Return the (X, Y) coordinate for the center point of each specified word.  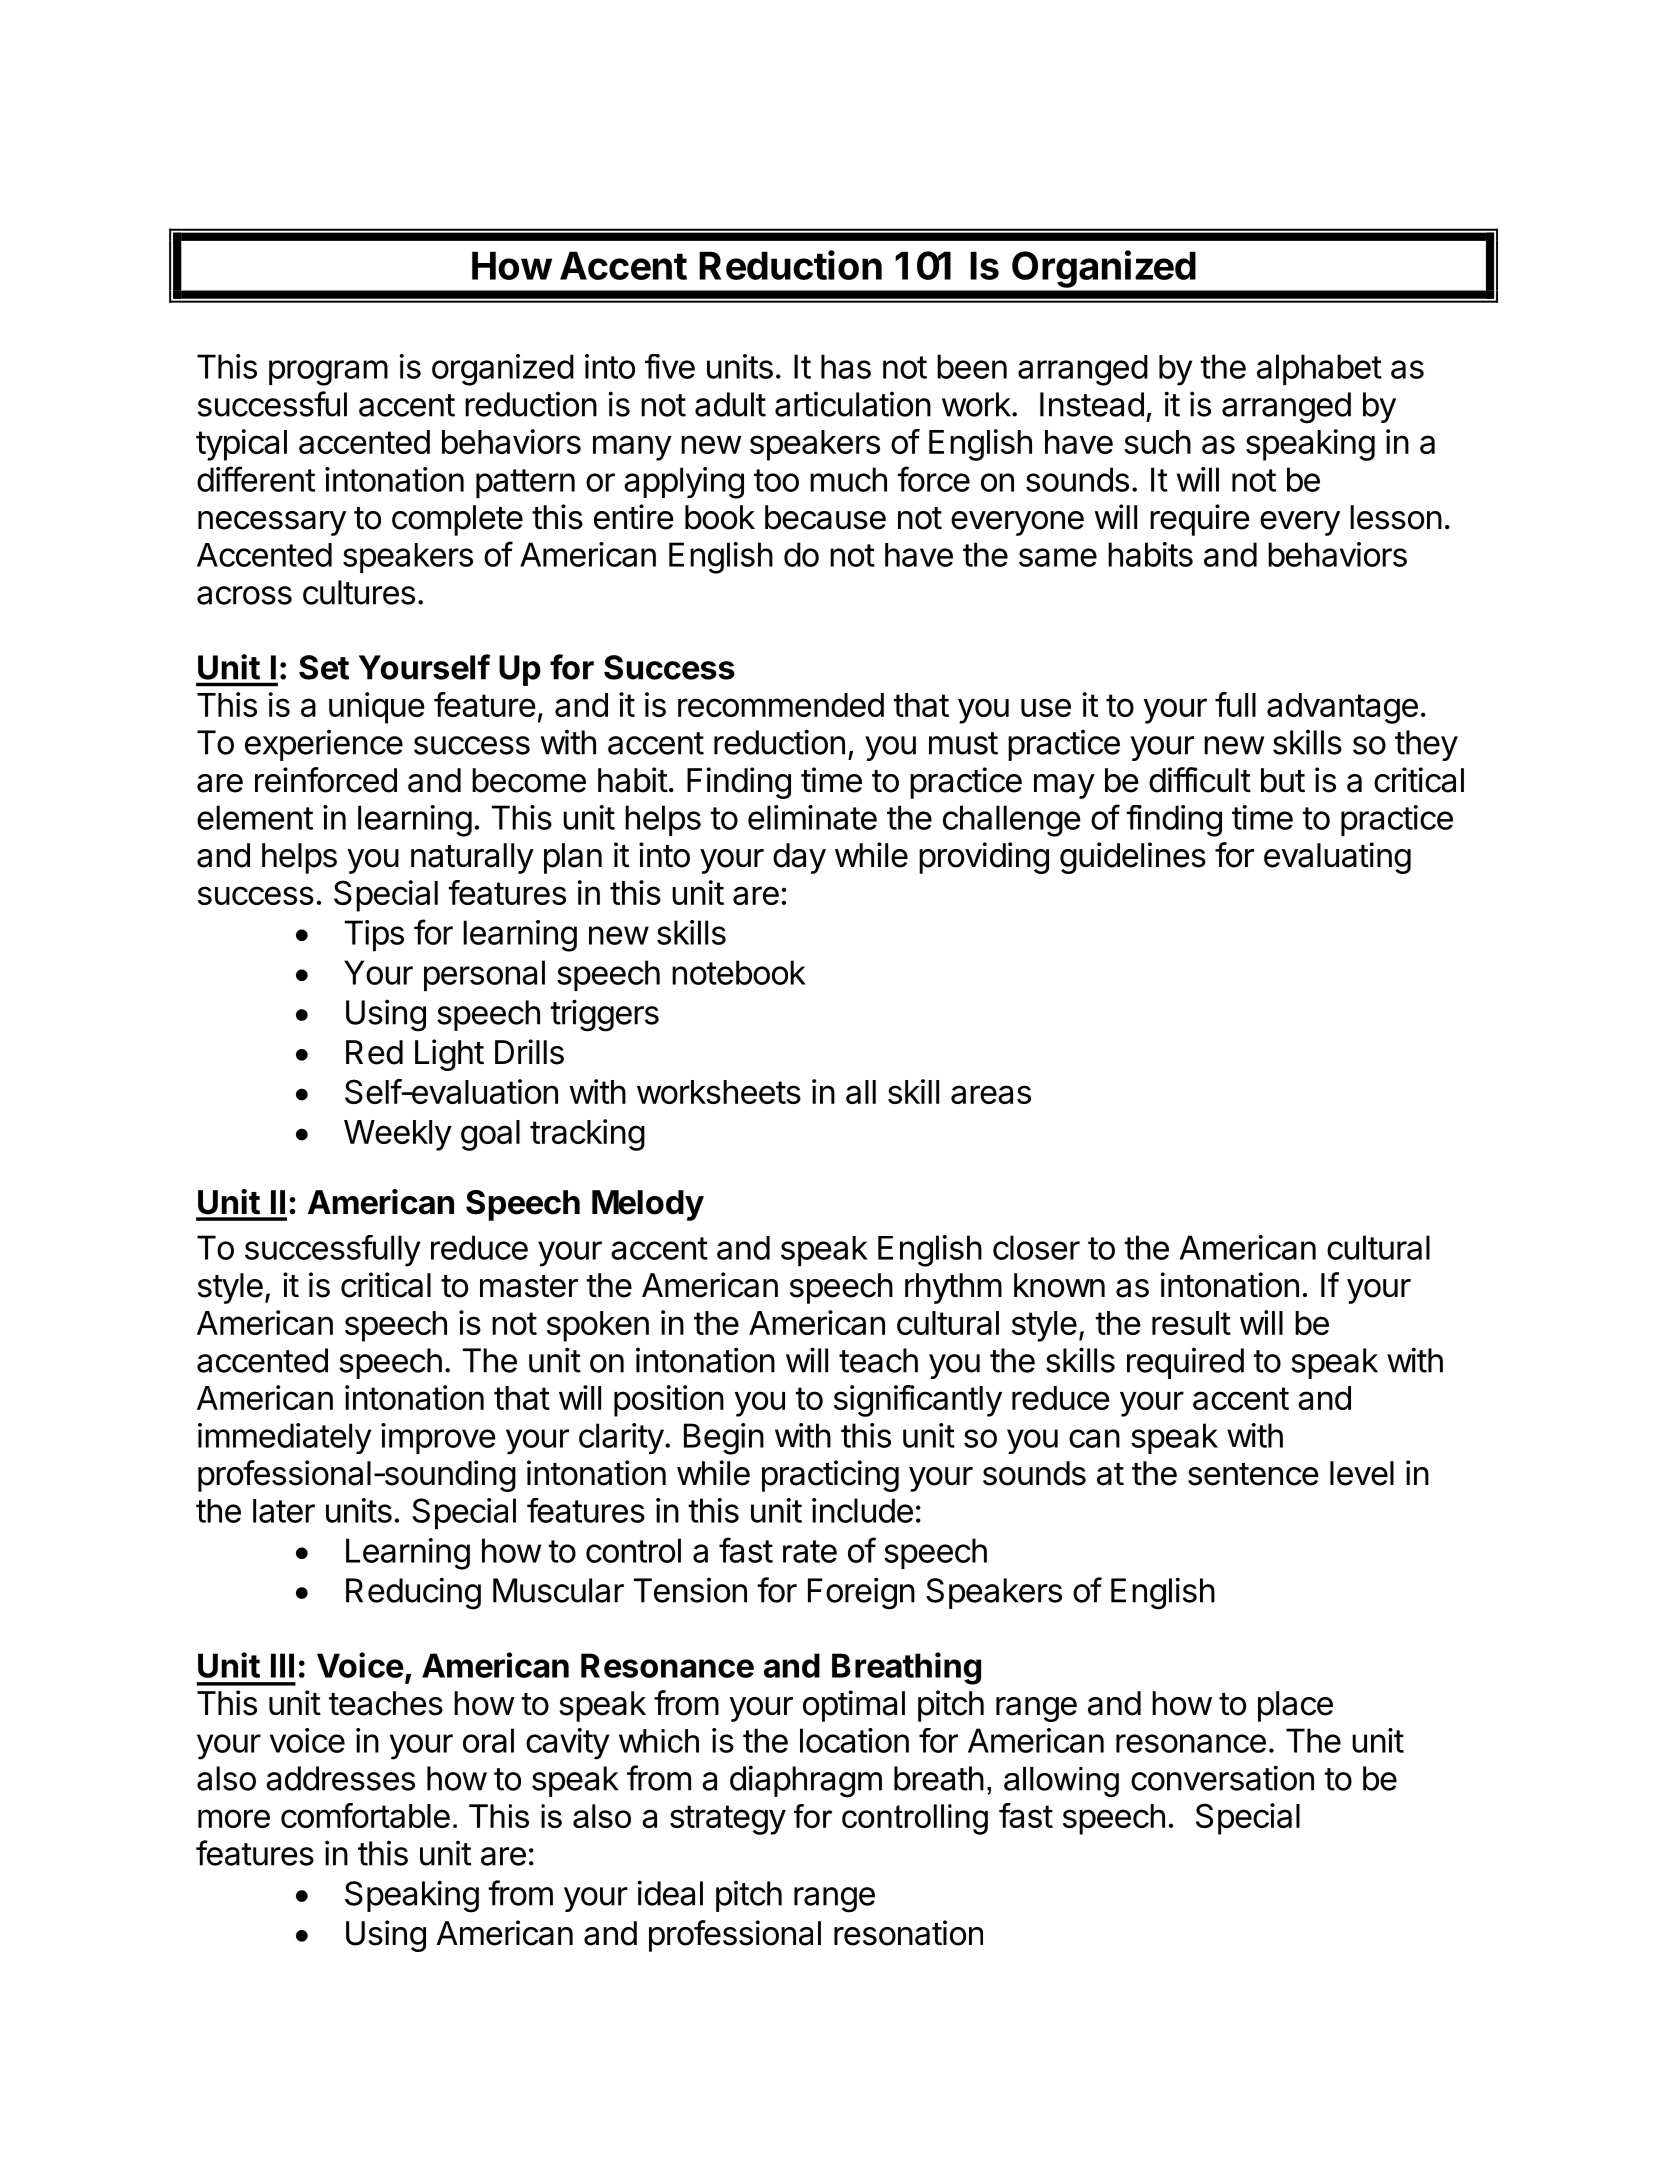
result (1191, 1323)
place (1295, 1706)
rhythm (953, 1288)
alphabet (1319, 369)
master (529, 1286)
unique (377, 708)
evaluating (1337, 858)
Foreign (861, 1593)
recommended (781, 705)
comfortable (365, 1815)
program (328, 373)
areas (991, 1094)
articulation (853, 404)
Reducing (413, 1593)
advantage (1342, 708)
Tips (374, 935)
